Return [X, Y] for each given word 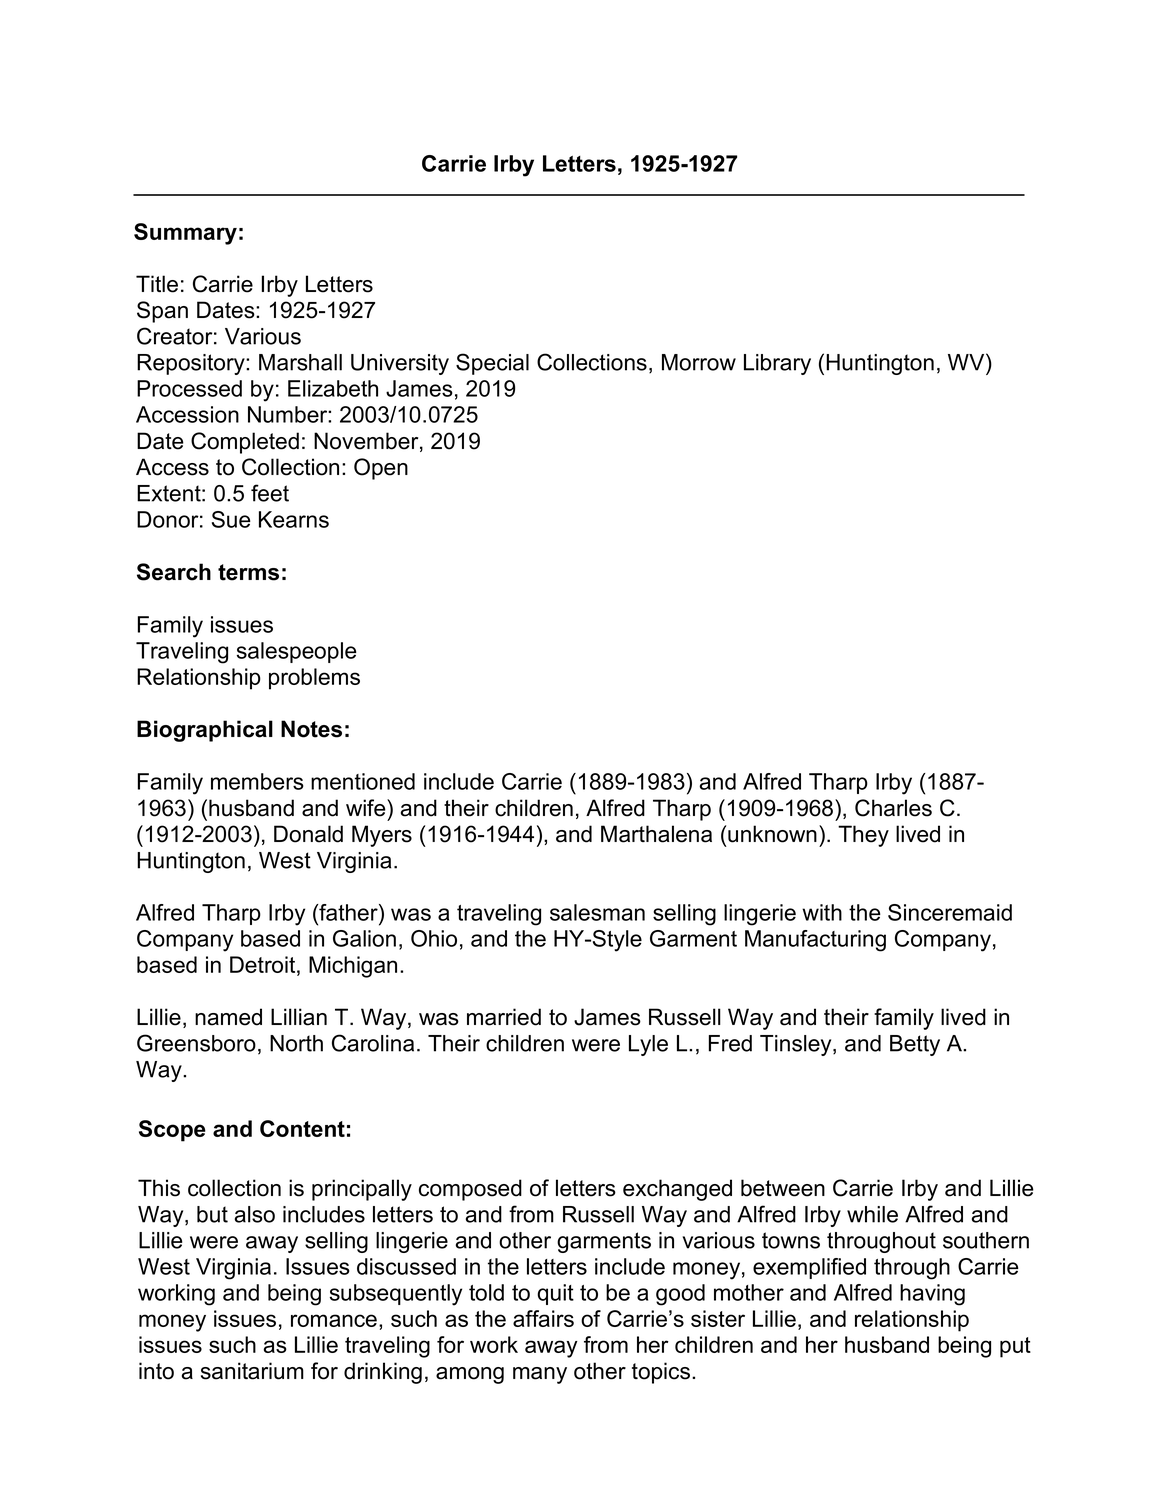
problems [314, 679]
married [504, 1017]
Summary [185, 234]
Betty [915, 1045]
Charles [893, 808]
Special [492, 364]
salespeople [297, 652]
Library [777, 364]
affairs [543, 1318]
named [228, 1017]
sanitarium [252, 1371]
